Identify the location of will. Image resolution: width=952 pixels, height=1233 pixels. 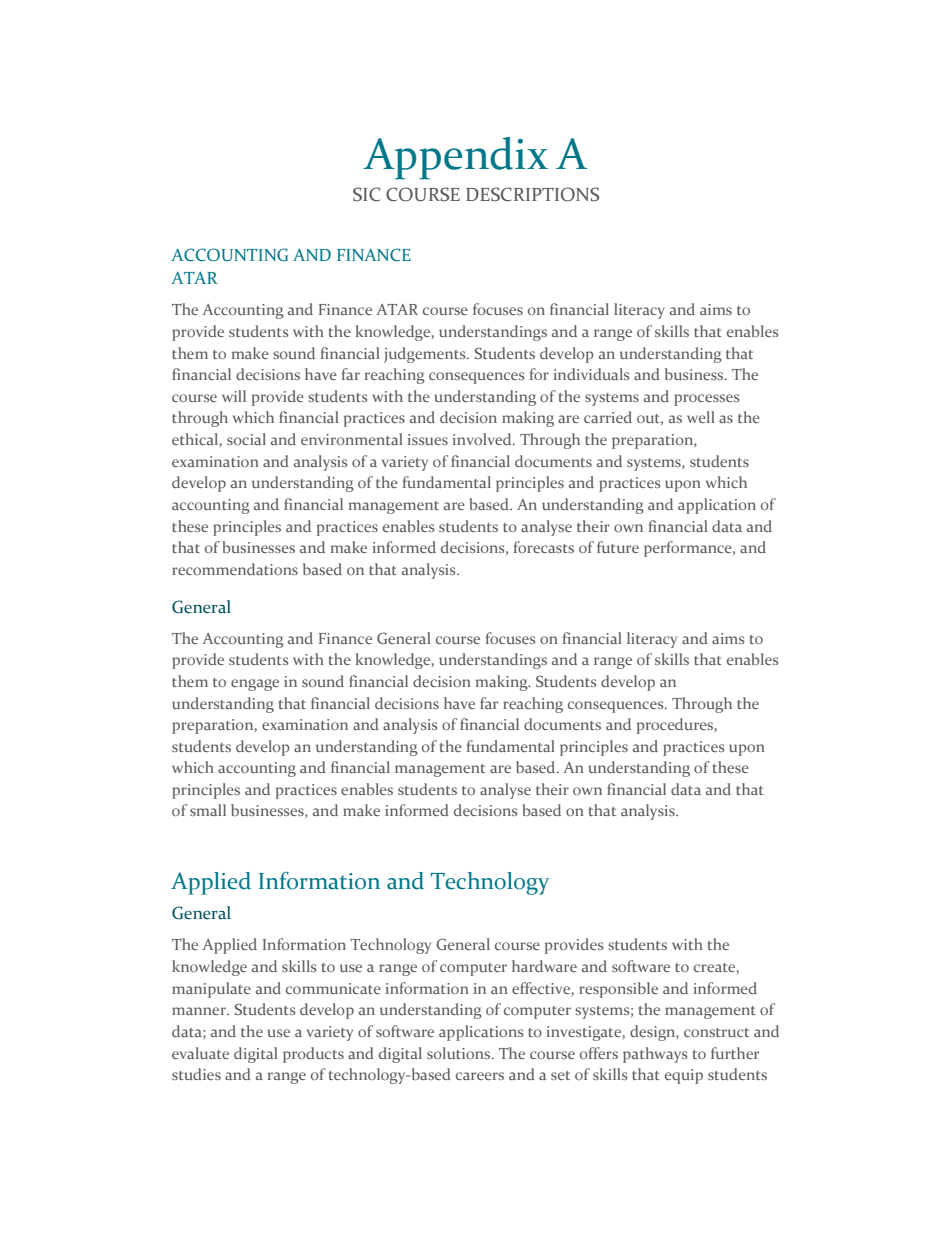
(234, 396).
